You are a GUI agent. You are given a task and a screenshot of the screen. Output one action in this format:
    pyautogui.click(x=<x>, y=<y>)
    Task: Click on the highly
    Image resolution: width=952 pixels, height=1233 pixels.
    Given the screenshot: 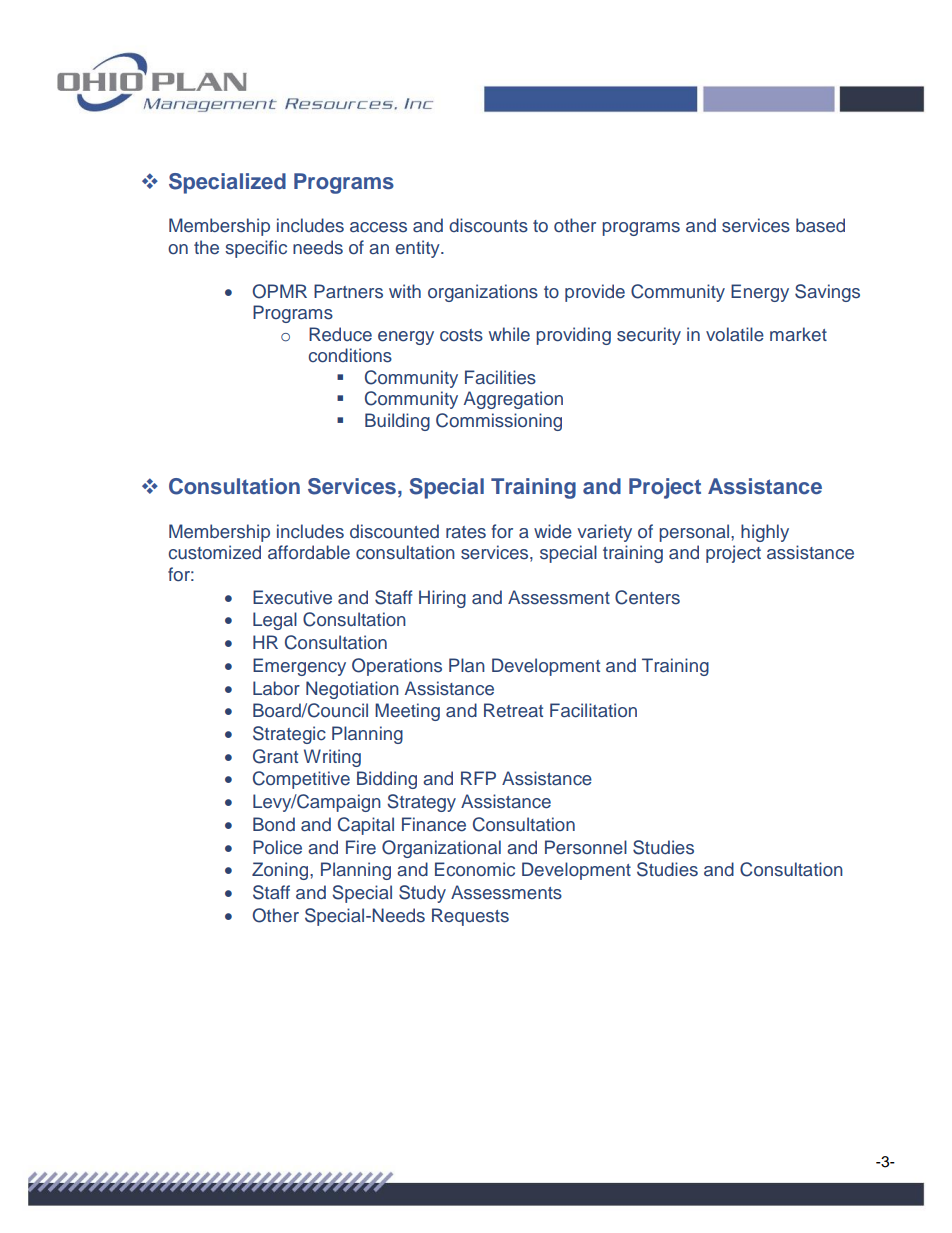 What is the action you would take?
    pyautogui.click(x=765, y=533)
